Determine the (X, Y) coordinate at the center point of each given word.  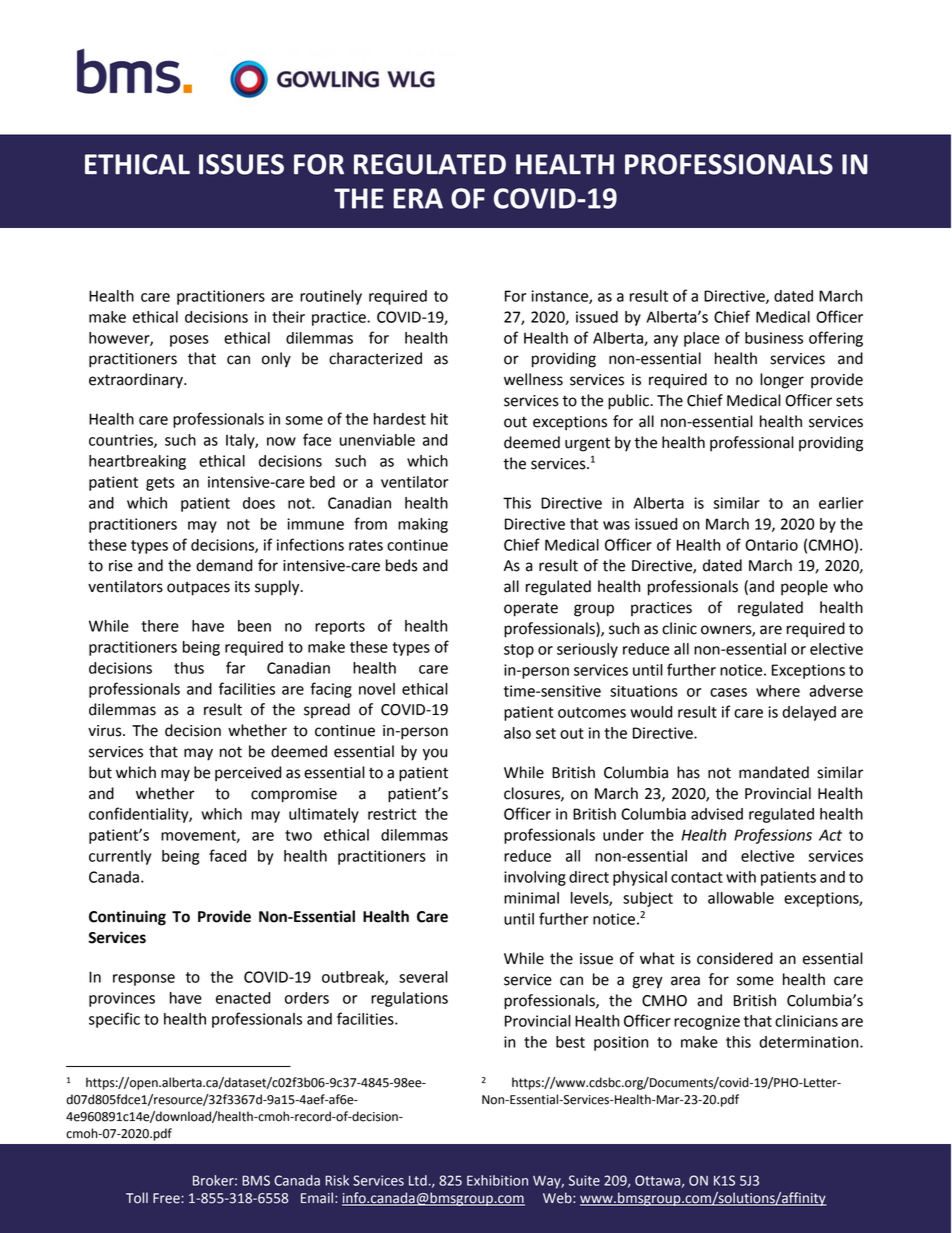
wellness (533, 379)
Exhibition (497, 1180)
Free (167, 1198)
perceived (248, 774)
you (435, 754)
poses (189, 341)
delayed (809, 713)
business (774, 338)
